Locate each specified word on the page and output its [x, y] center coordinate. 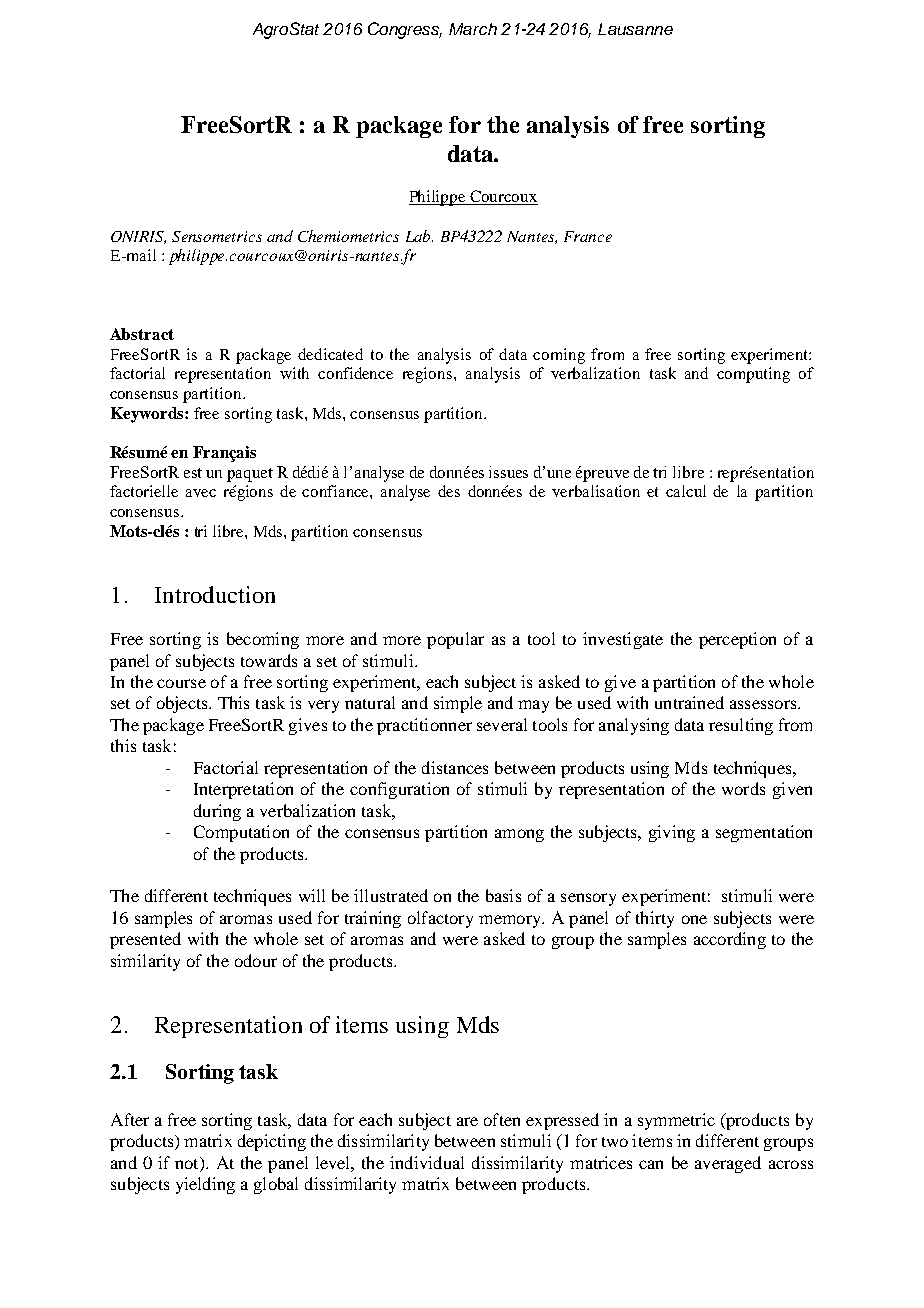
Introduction [215, 594]
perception [737, 640]
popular [455, 640]
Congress [405, 30]
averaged [728, 1164]
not [188, 1163]
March [473, 29]
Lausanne [635, 29]
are [467, 1121]
